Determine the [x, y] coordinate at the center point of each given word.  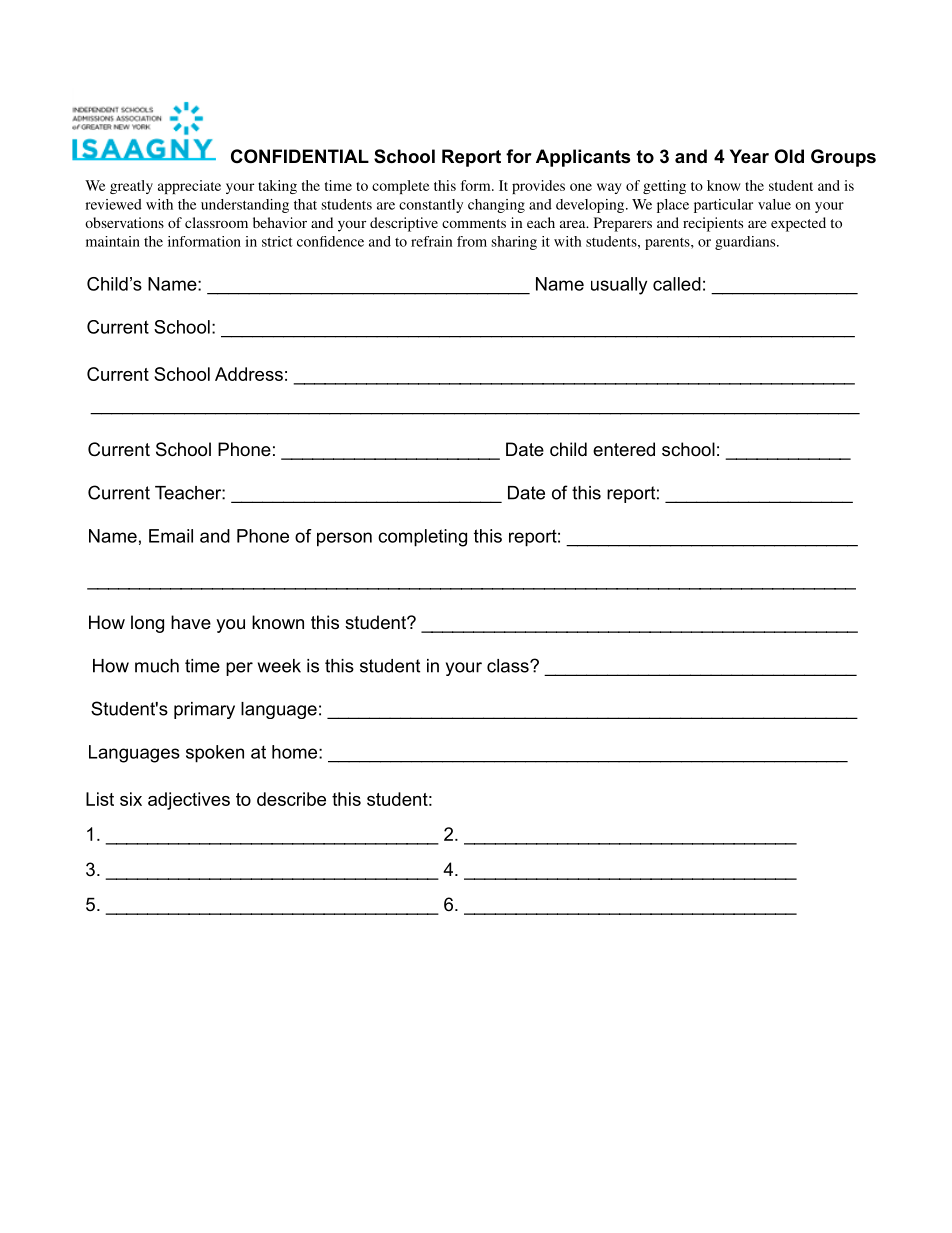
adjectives [189, 801]
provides [538, 187]
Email [171, 536]
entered [624, 449]
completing [422, 538]
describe [291, 799]
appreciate [189, 187]
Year [749, 156]
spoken [215, 754]
